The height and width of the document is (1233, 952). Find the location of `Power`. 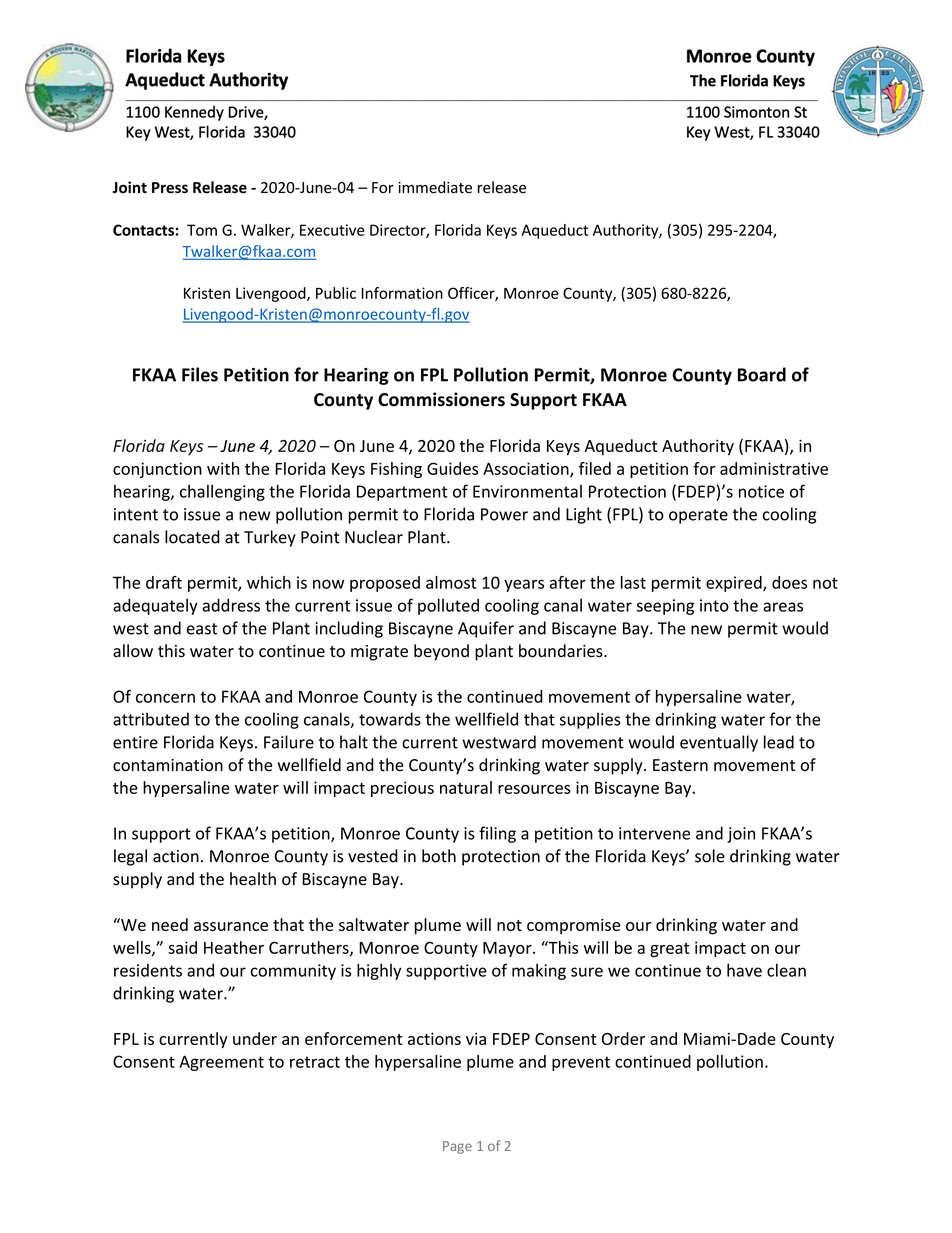

Power is located at coordinates (504, 514).
